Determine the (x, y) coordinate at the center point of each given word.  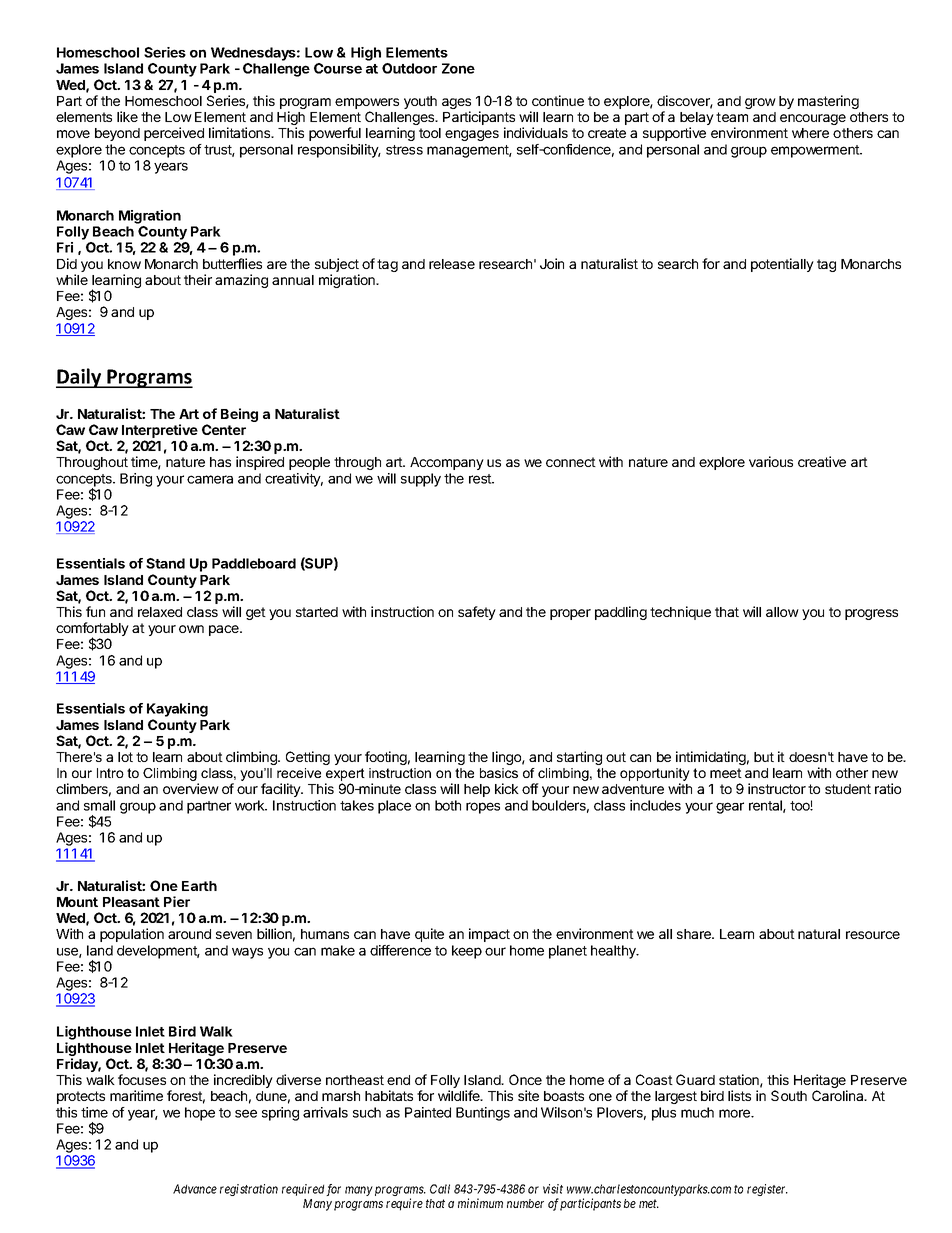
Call (440, 1189)
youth (420, 102)
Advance (195, 1189)
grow (760, 103)
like (127, 116)
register (767, 1190)
